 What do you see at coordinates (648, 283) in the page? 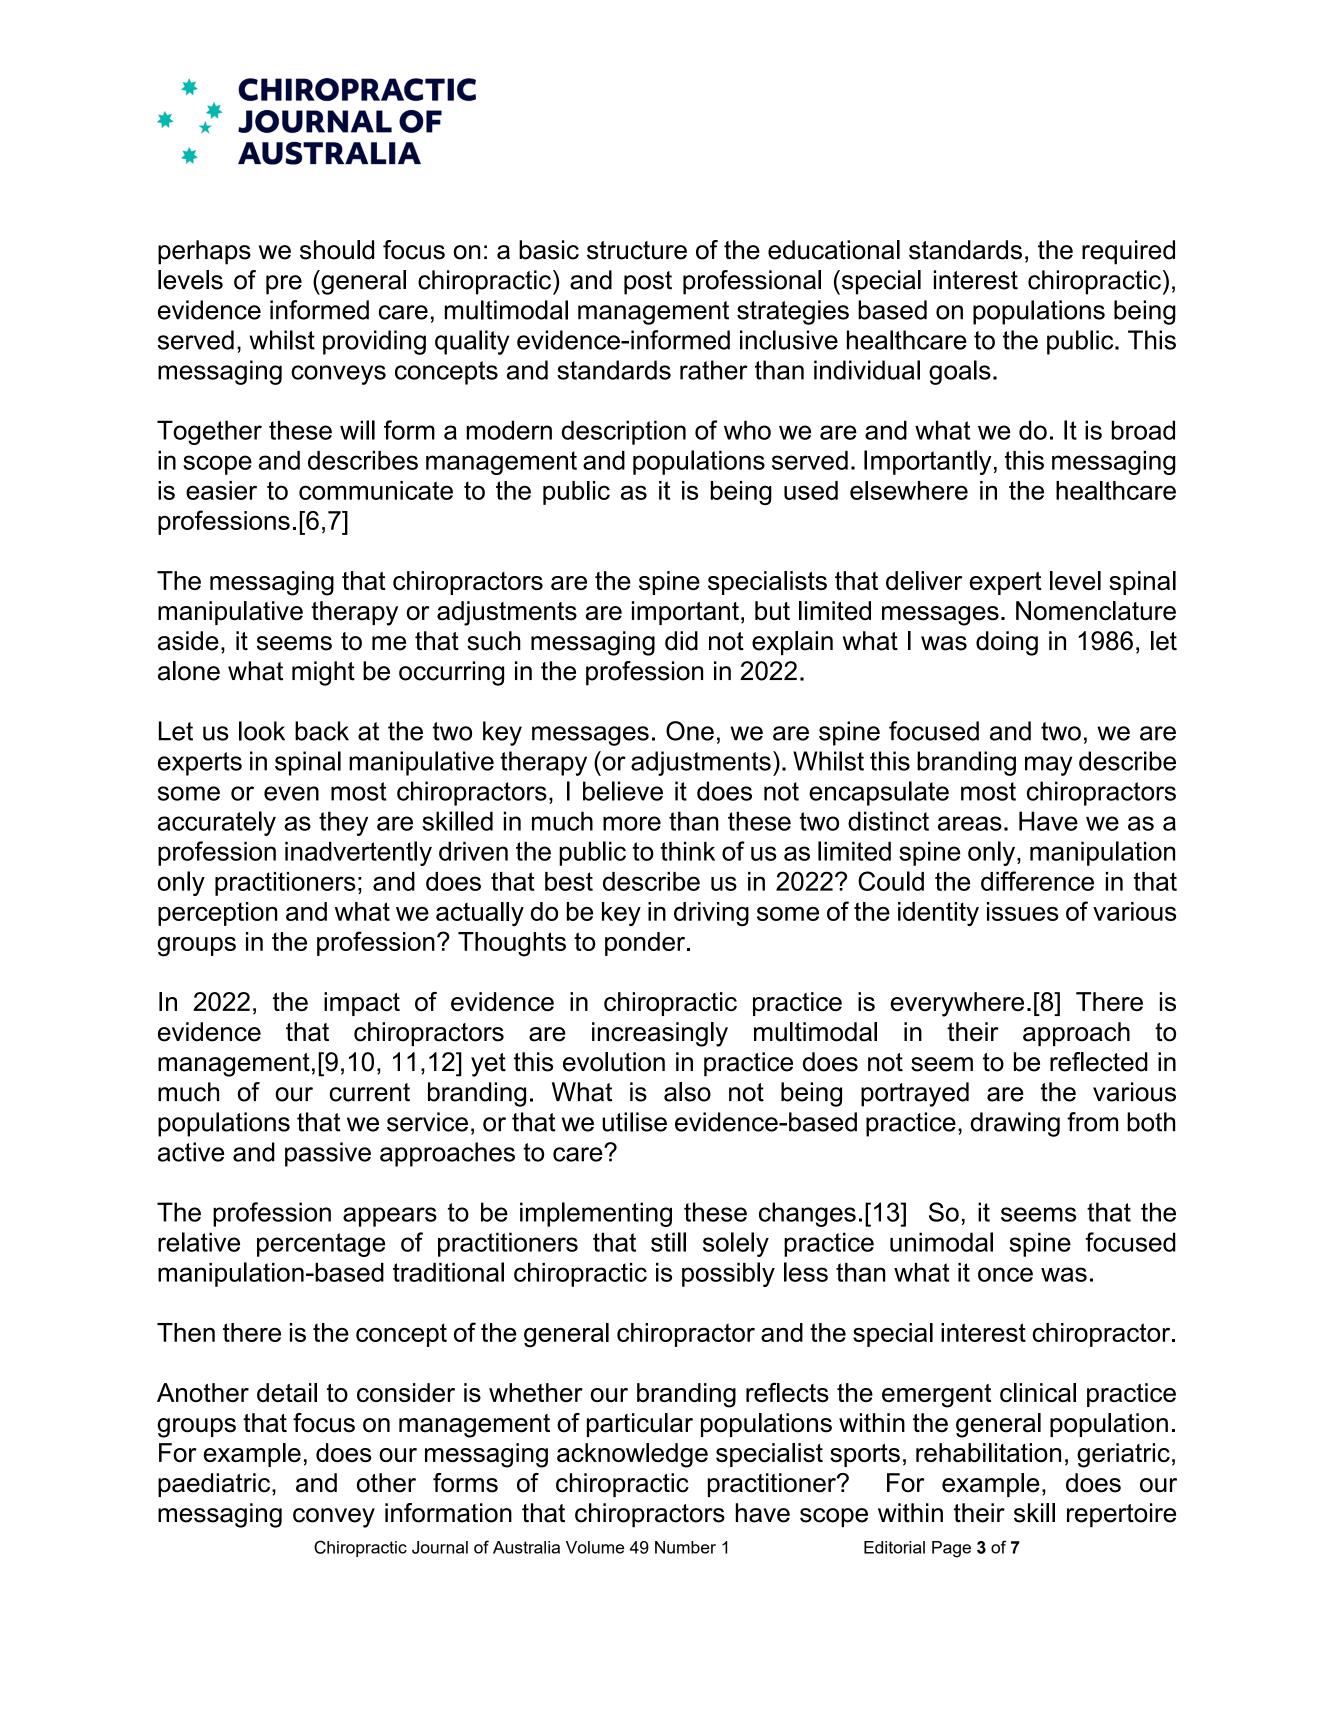
I see `post` at bounding box center [648, 283].
